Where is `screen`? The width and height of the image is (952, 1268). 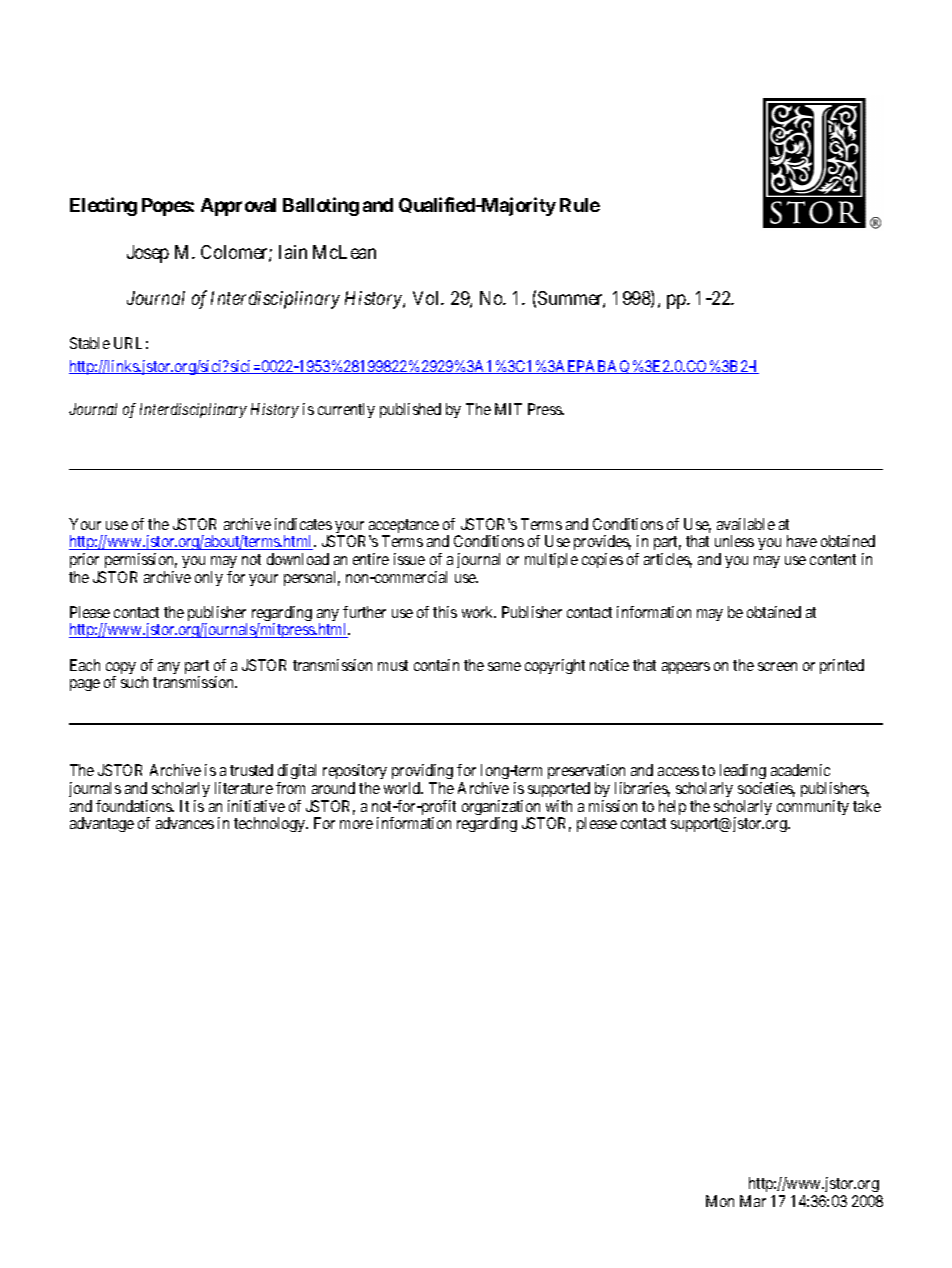
screen is located at coordinates (777, 666).
